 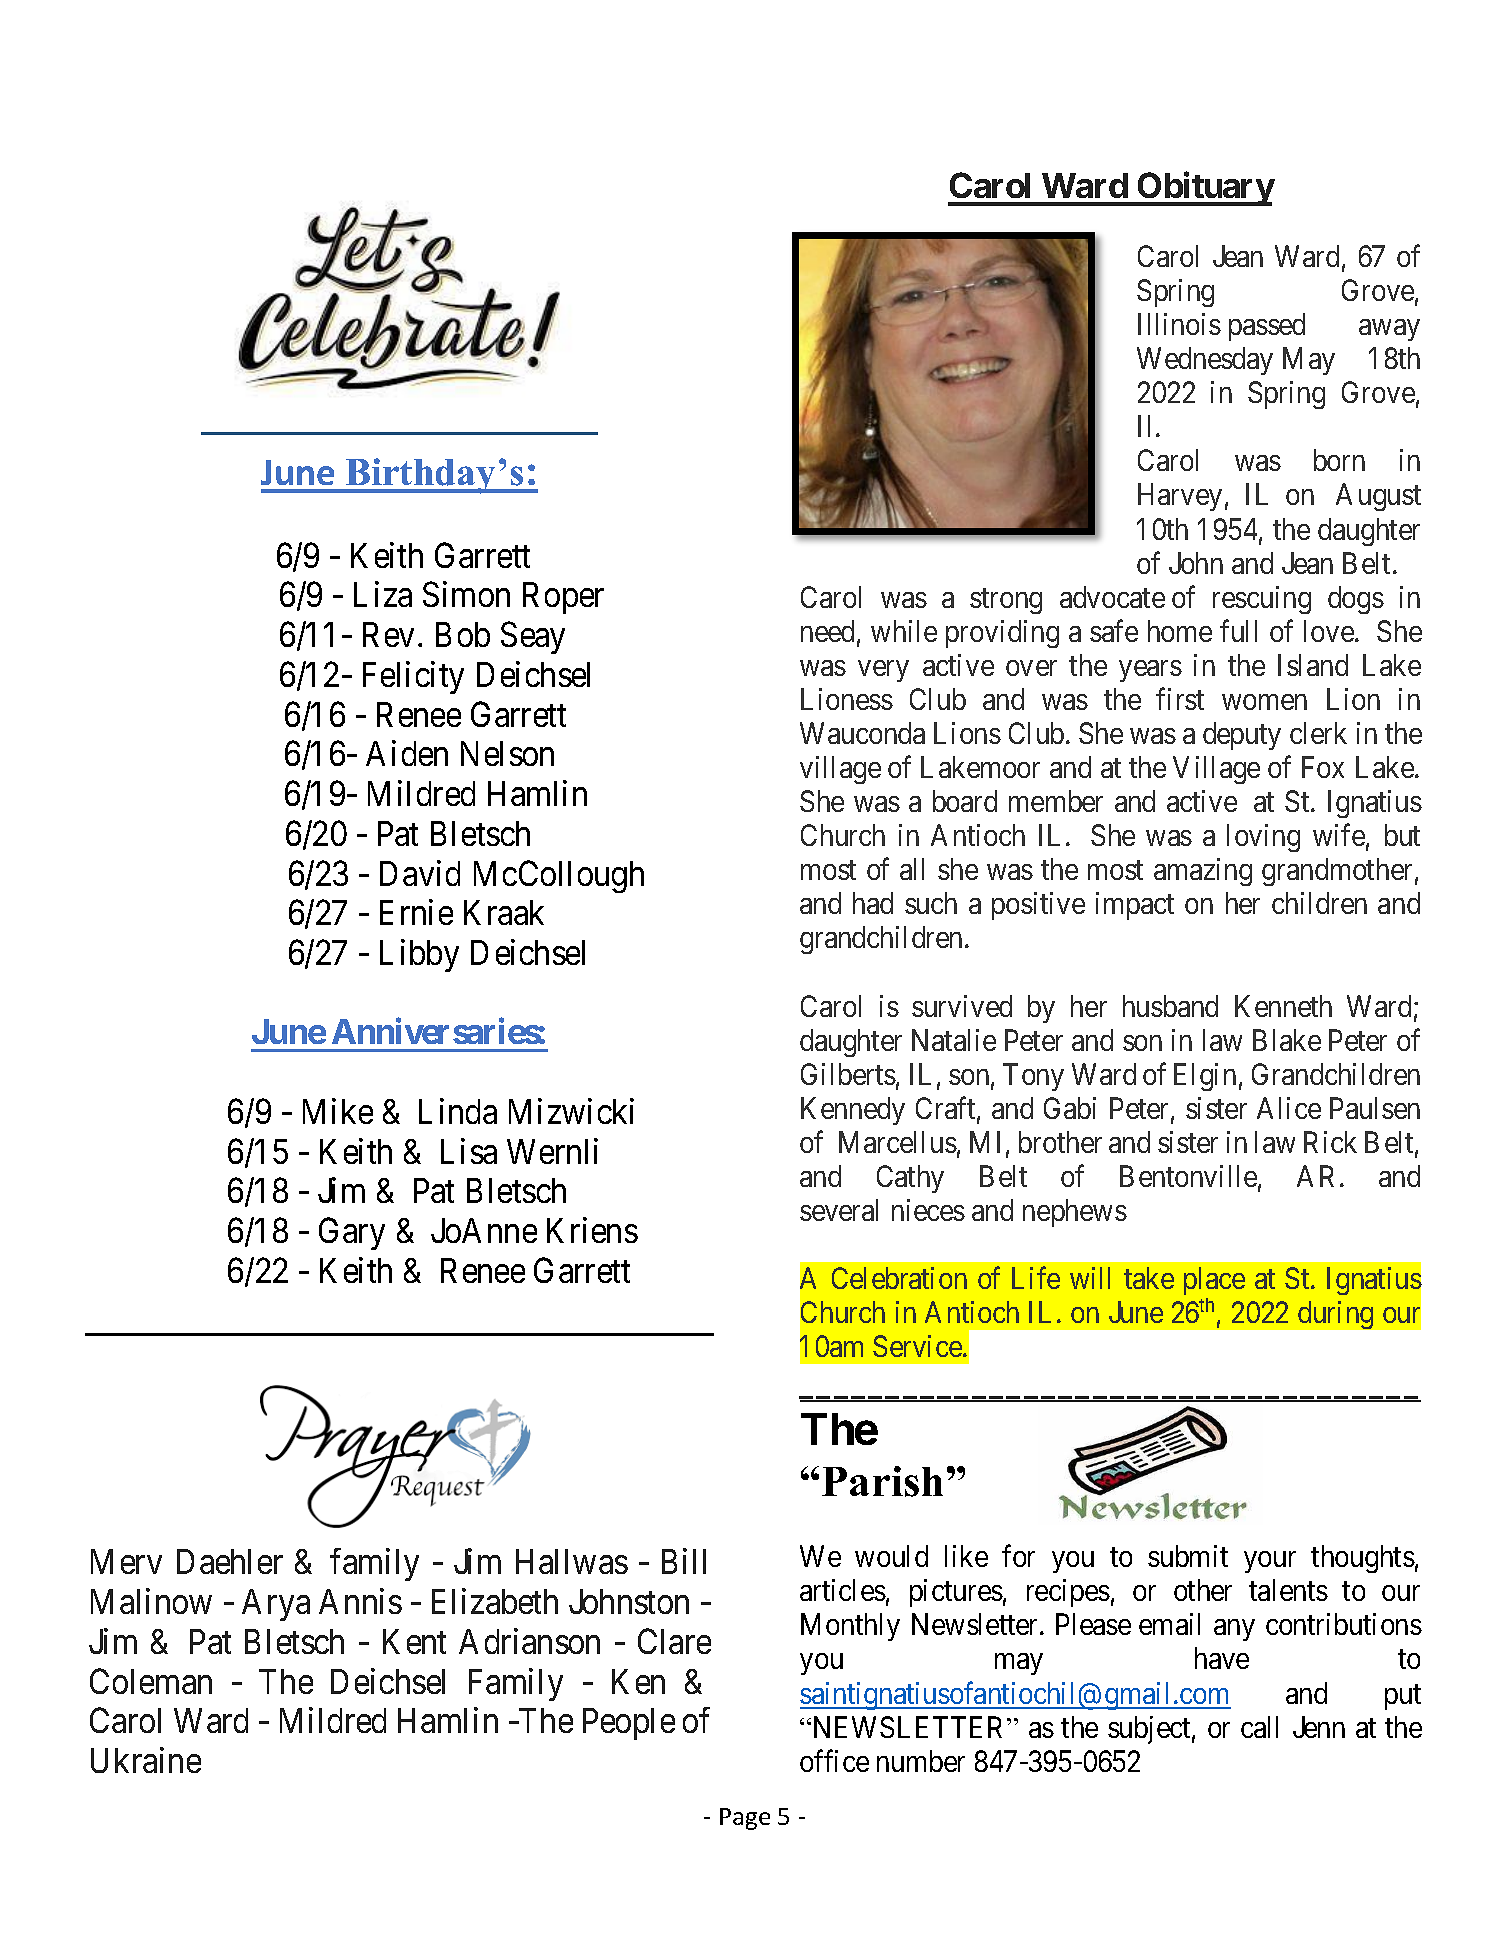 I want to click on Nelson, so click(x=507, y=753).
